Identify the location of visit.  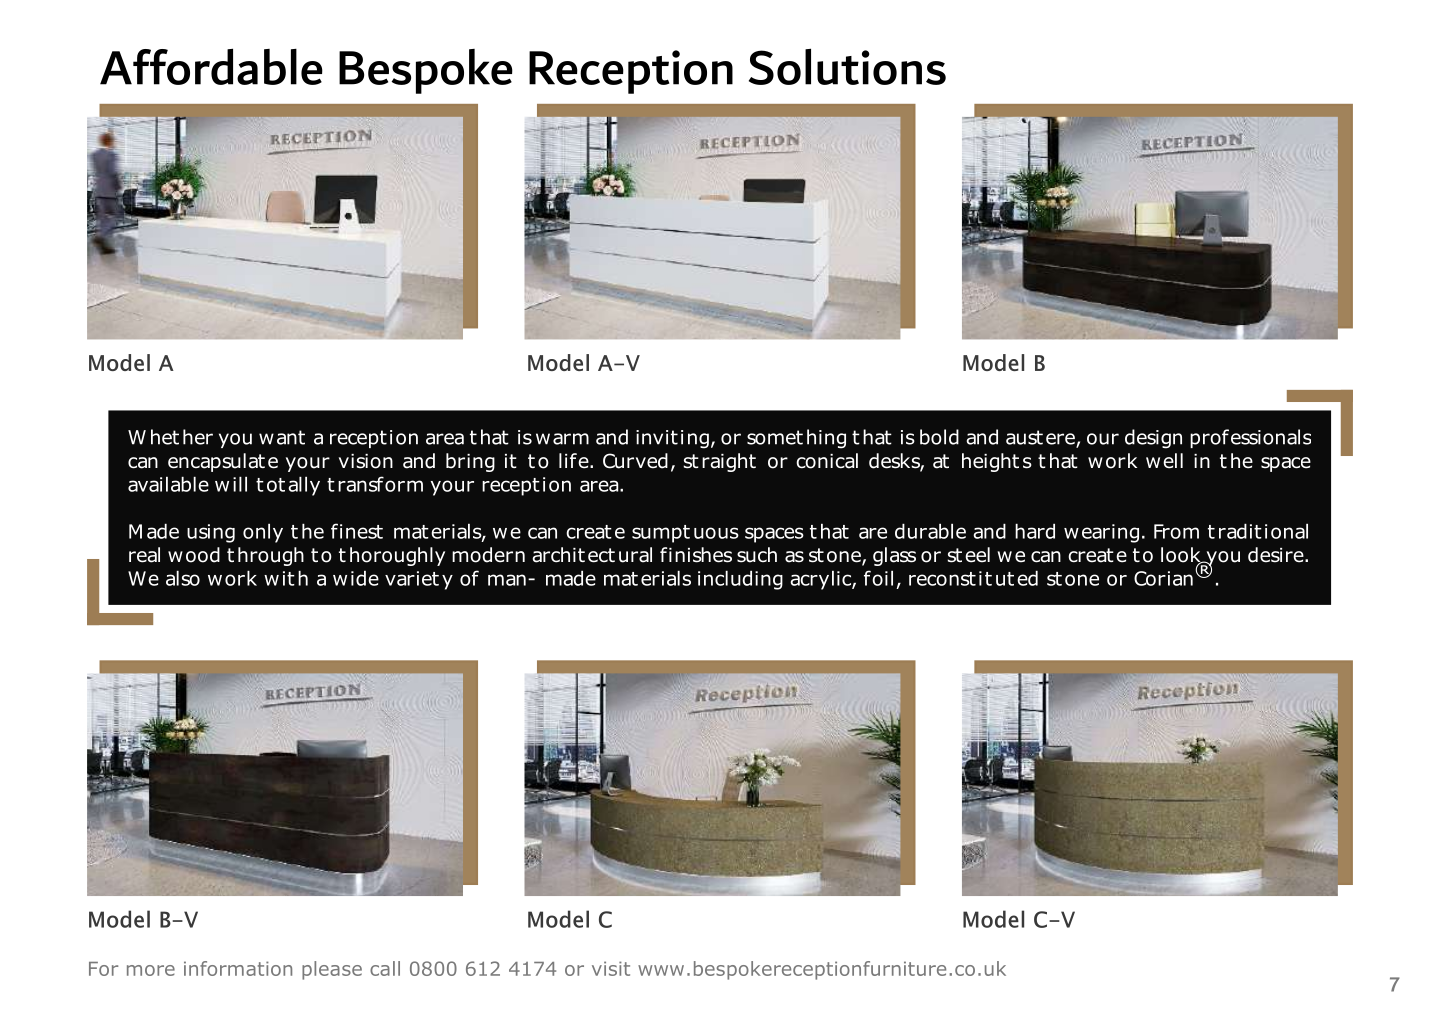
(611, 968).
